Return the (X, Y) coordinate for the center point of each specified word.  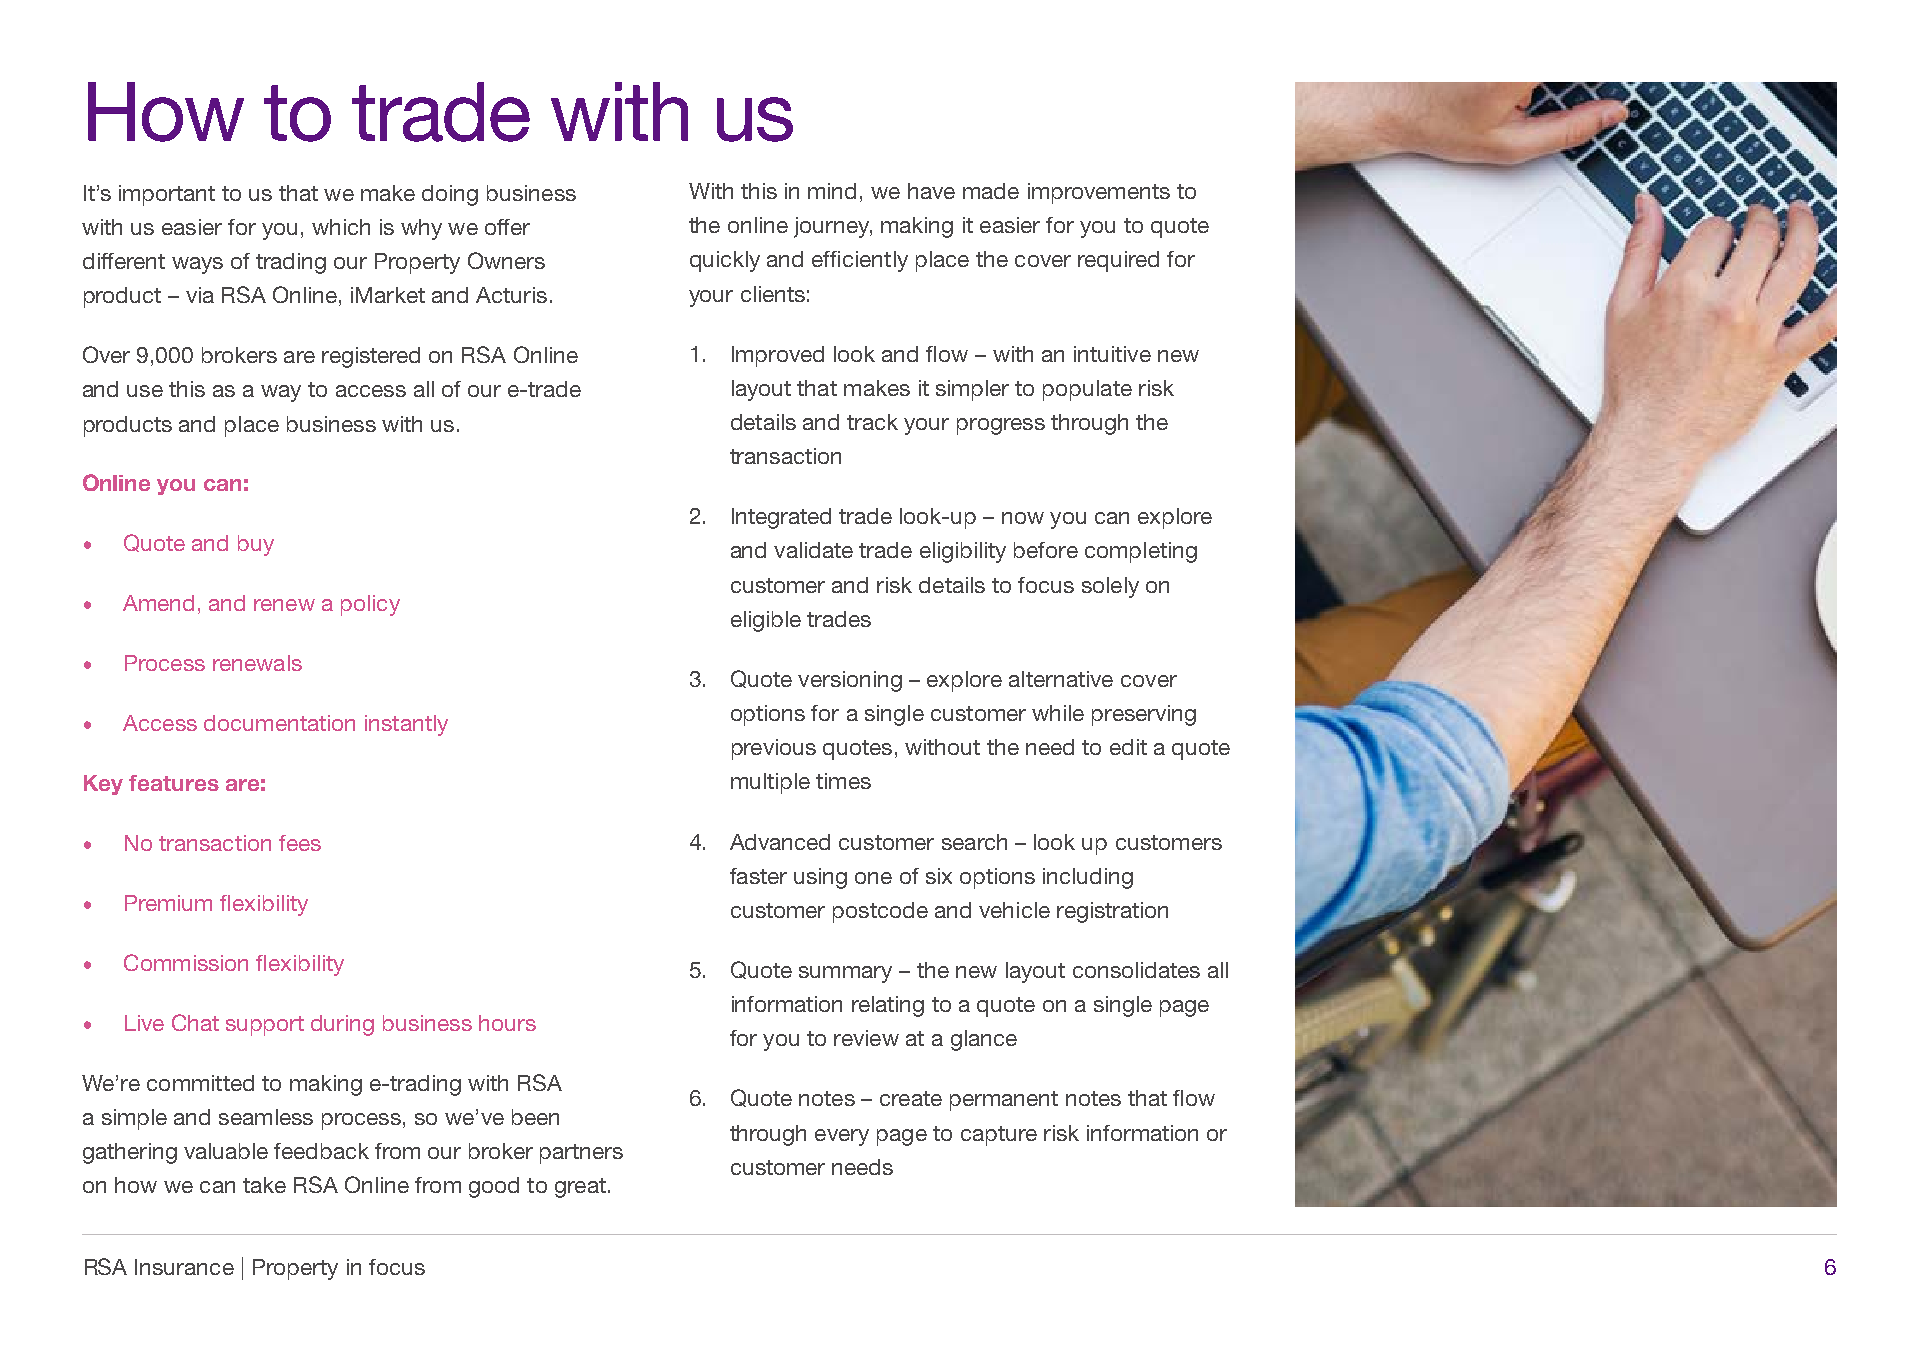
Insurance (184, 1267)
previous (774, 749)
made (991, 191)
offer (507, 227)
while (1058, 713)
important (167, 195)
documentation (279, 723)
